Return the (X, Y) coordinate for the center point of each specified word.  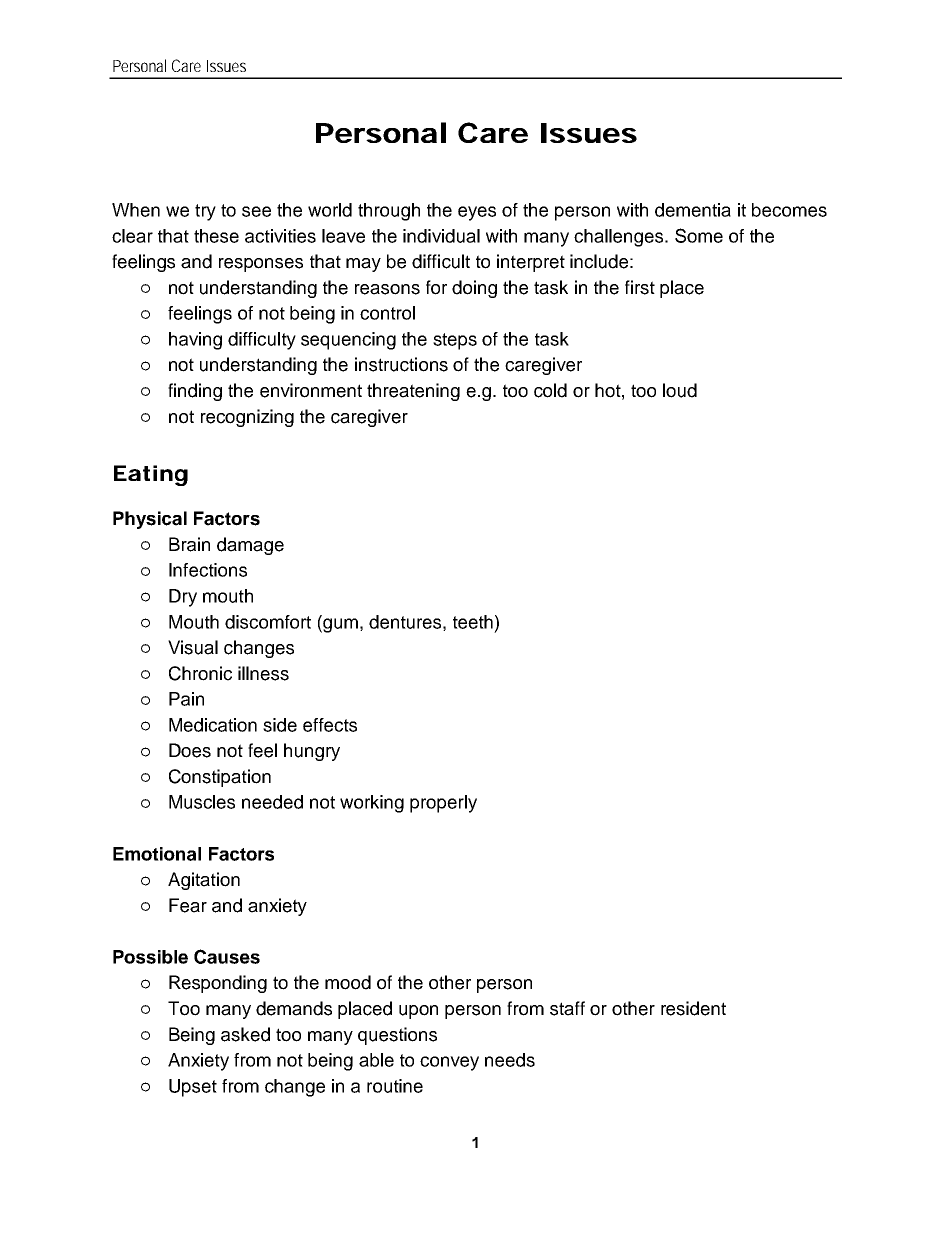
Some (699, 235)
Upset (193, 1088)
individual (441, 236)
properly (443, 804)
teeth (473, 622)
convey (449, 1063)
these (216, 236)
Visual (193, 647)
